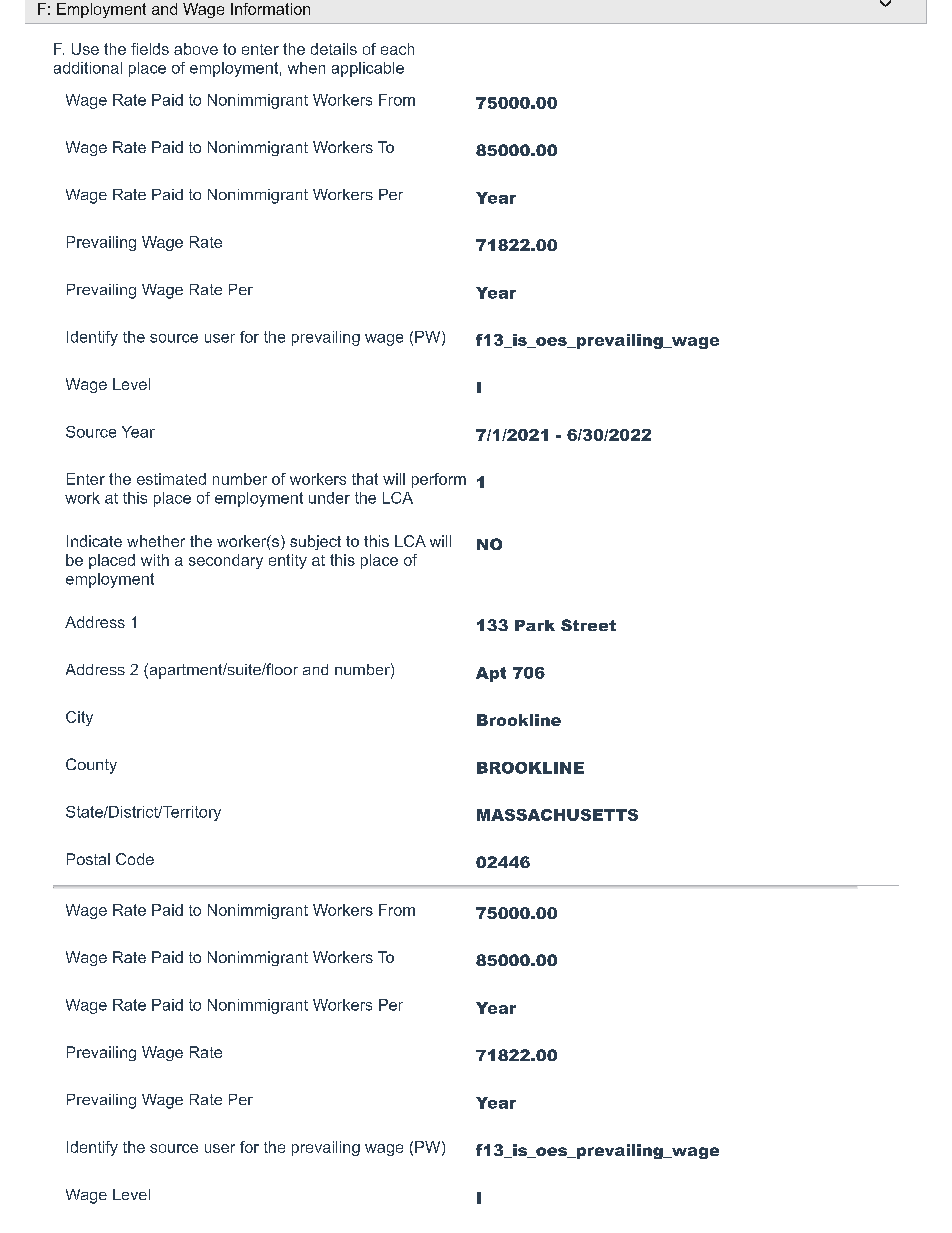 The image size is (952, 1233). Describe the element at coordinates (150, 49) in the document. I see `fields` at that location.
